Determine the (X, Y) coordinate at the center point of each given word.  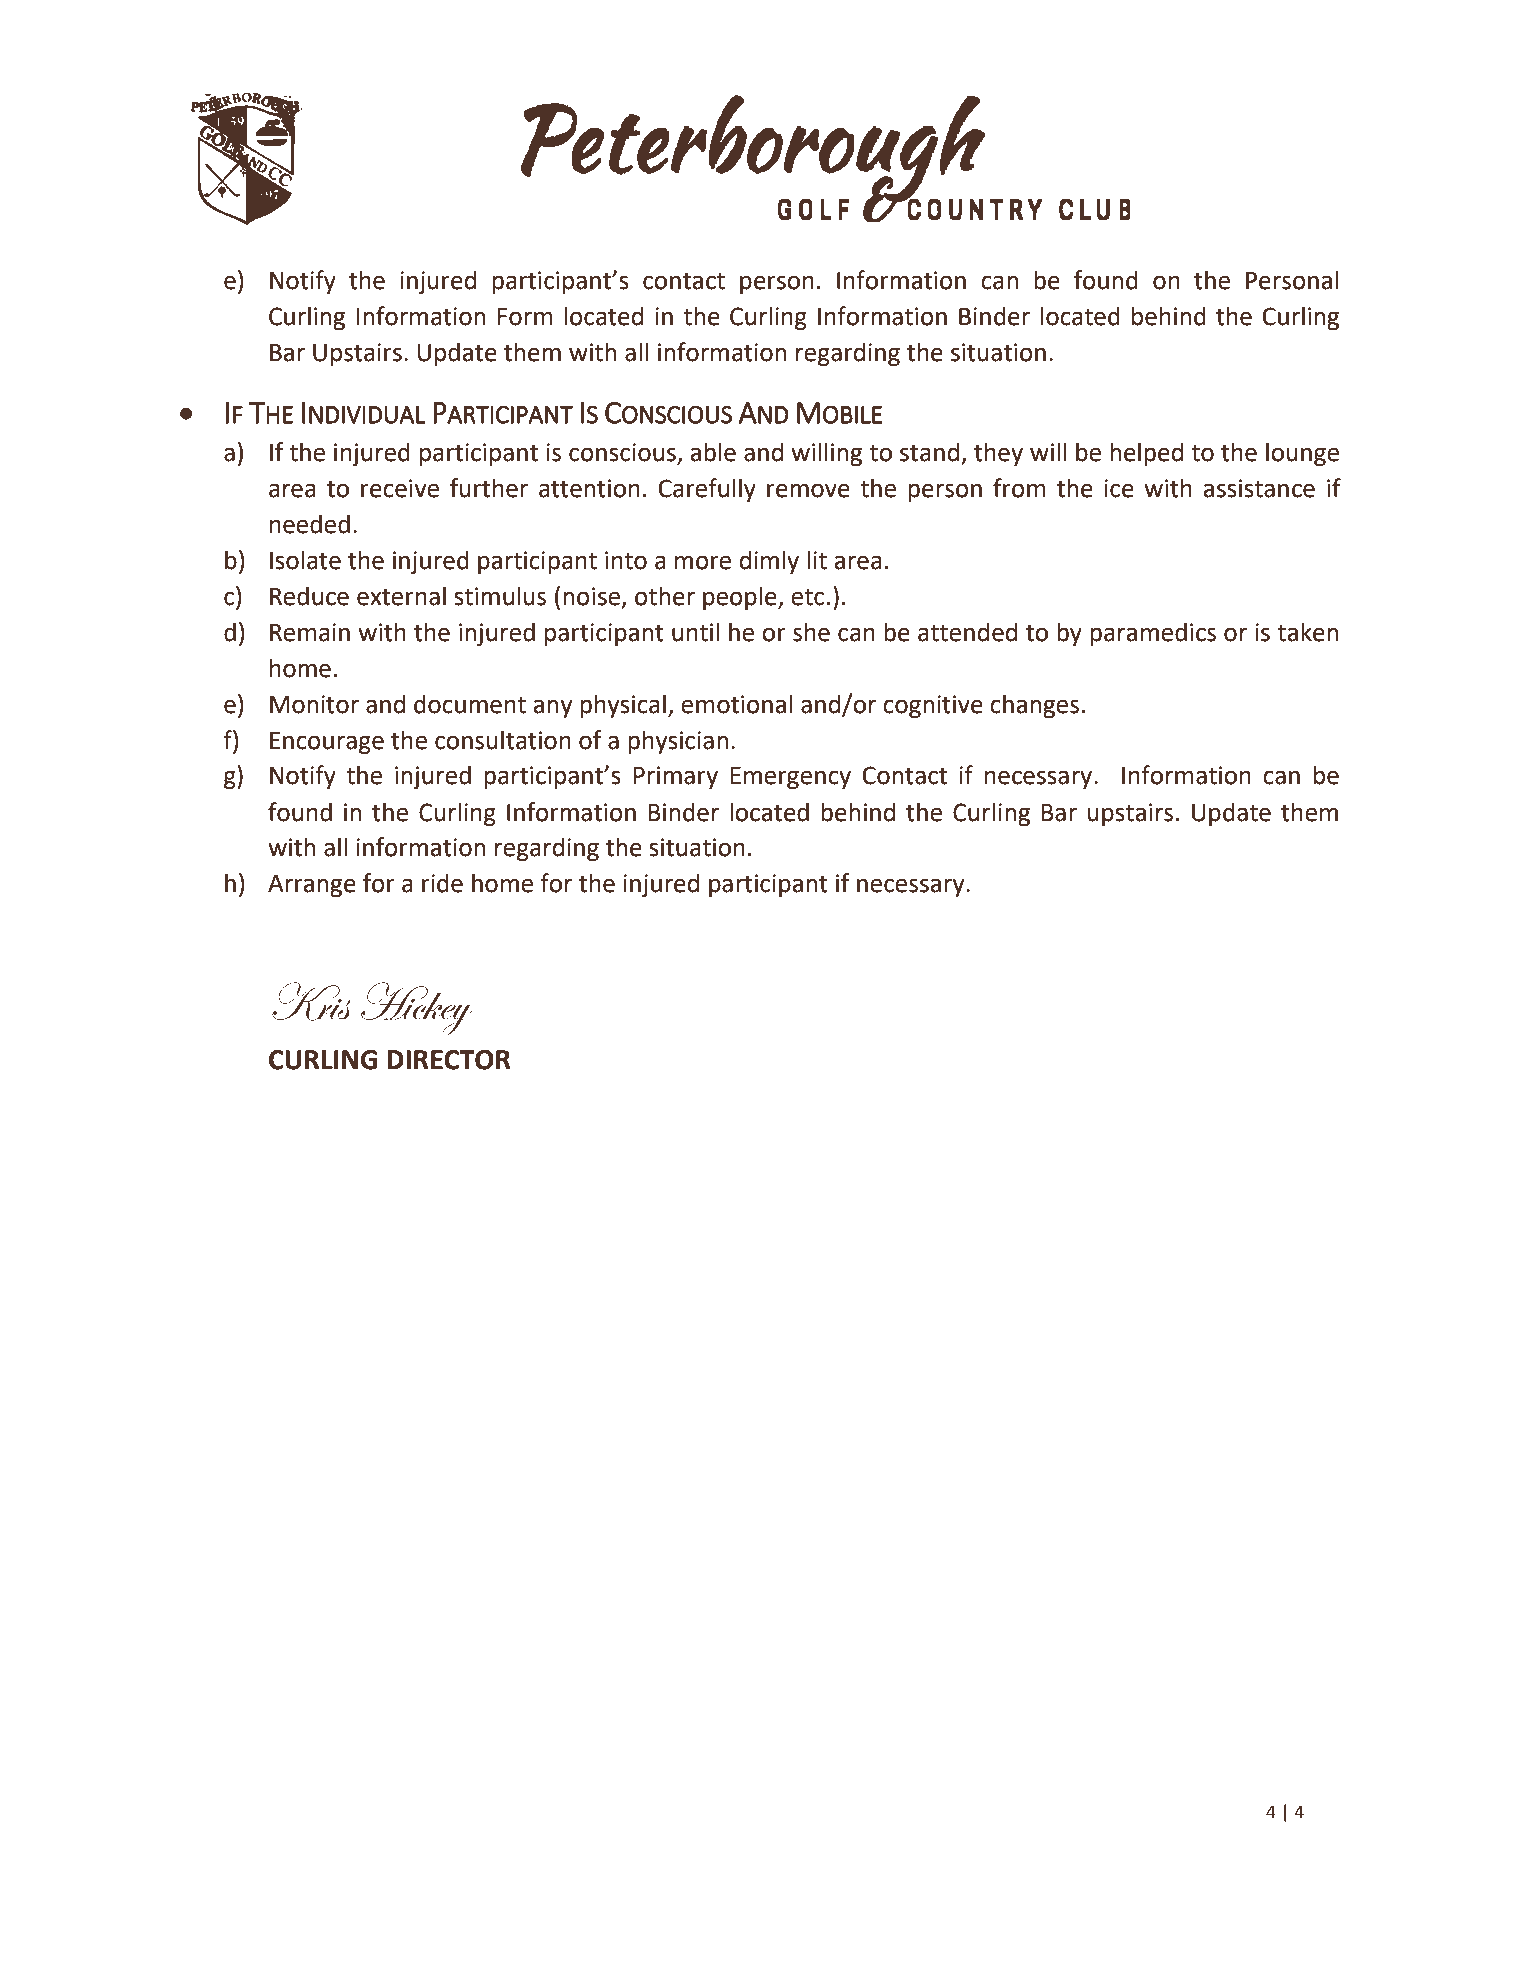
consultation (503, 740)
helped (1146, 454)
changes (1034, 706)
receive (400, 488)
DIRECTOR (449, 1060)
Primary (676, 777)
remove (808, 490)
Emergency (791, 778)
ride (442, 883)
